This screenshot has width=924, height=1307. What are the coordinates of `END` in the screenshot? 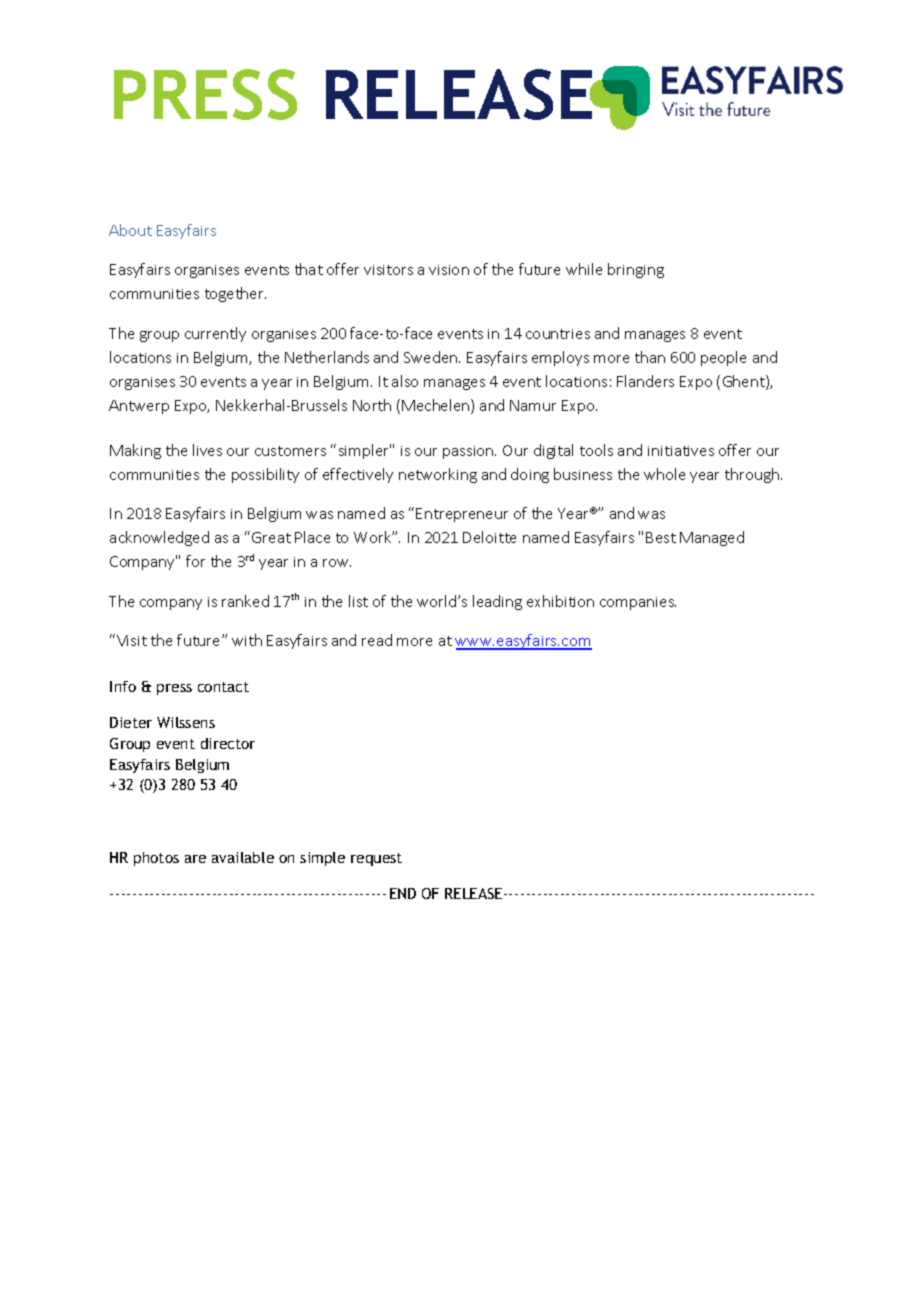 It's located at (403, 893).
